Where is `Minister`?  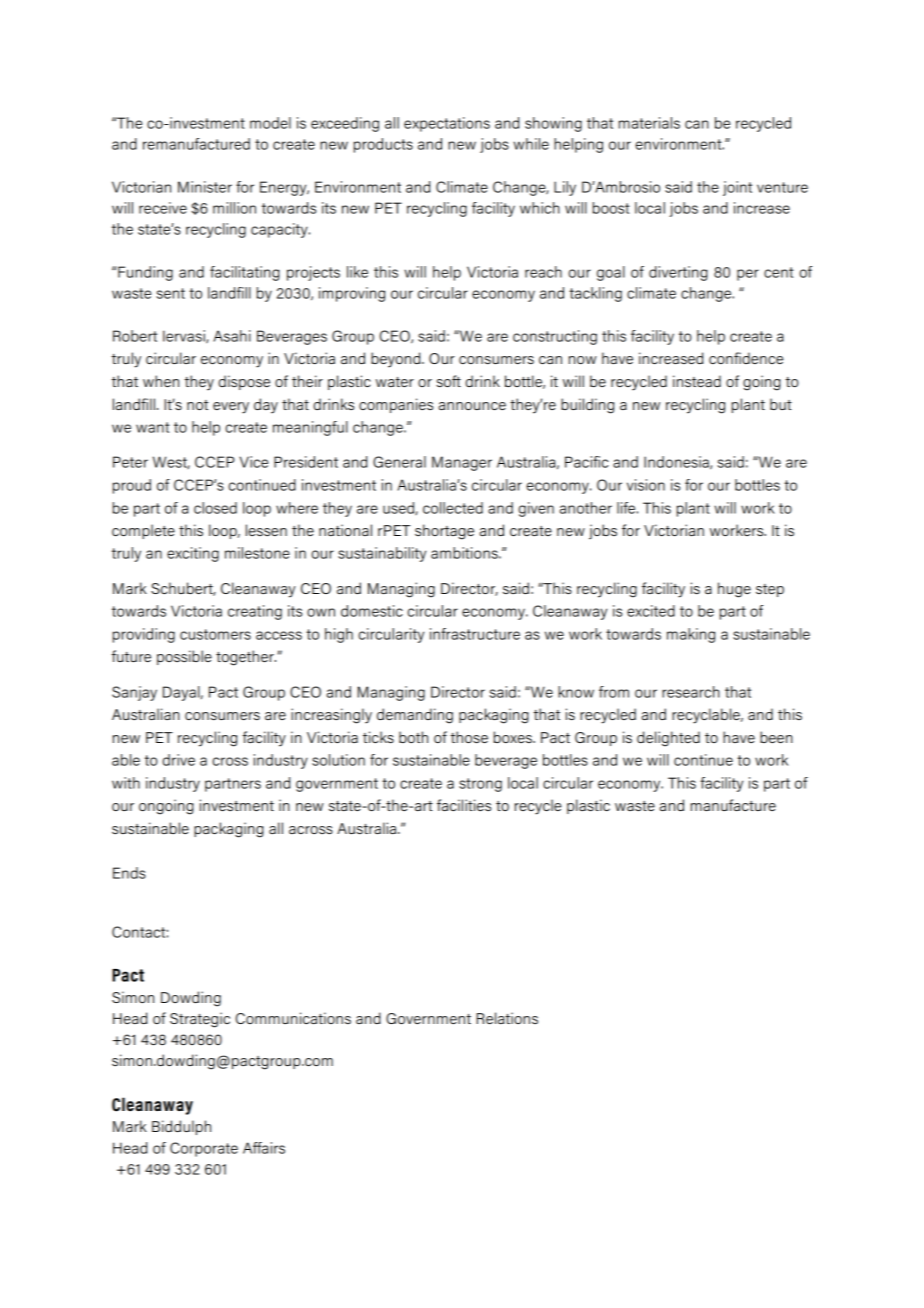
Minister is located at coordinates (205, 187).
